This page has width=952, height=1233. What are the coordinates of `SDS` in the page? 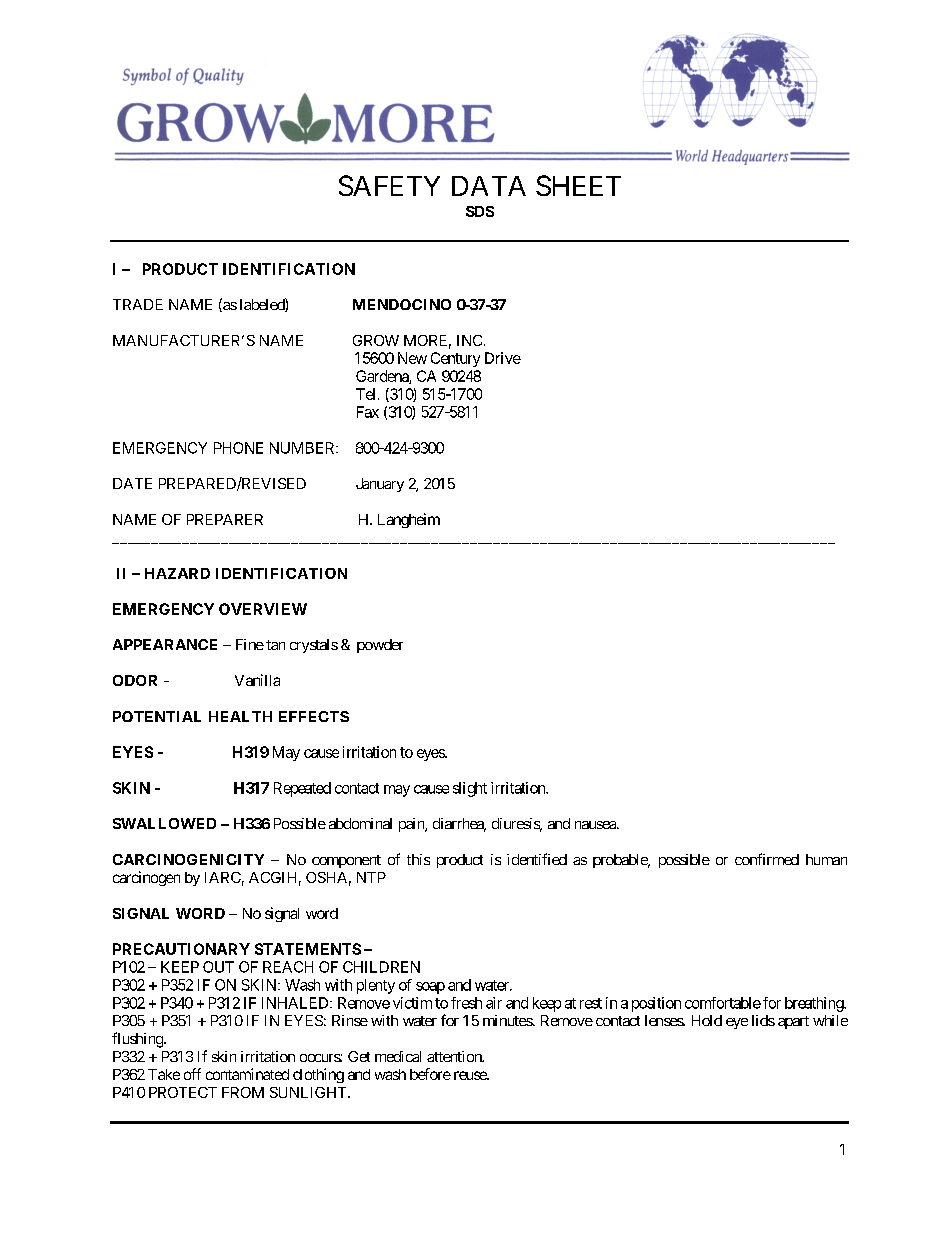 It's located at (480, 211).
